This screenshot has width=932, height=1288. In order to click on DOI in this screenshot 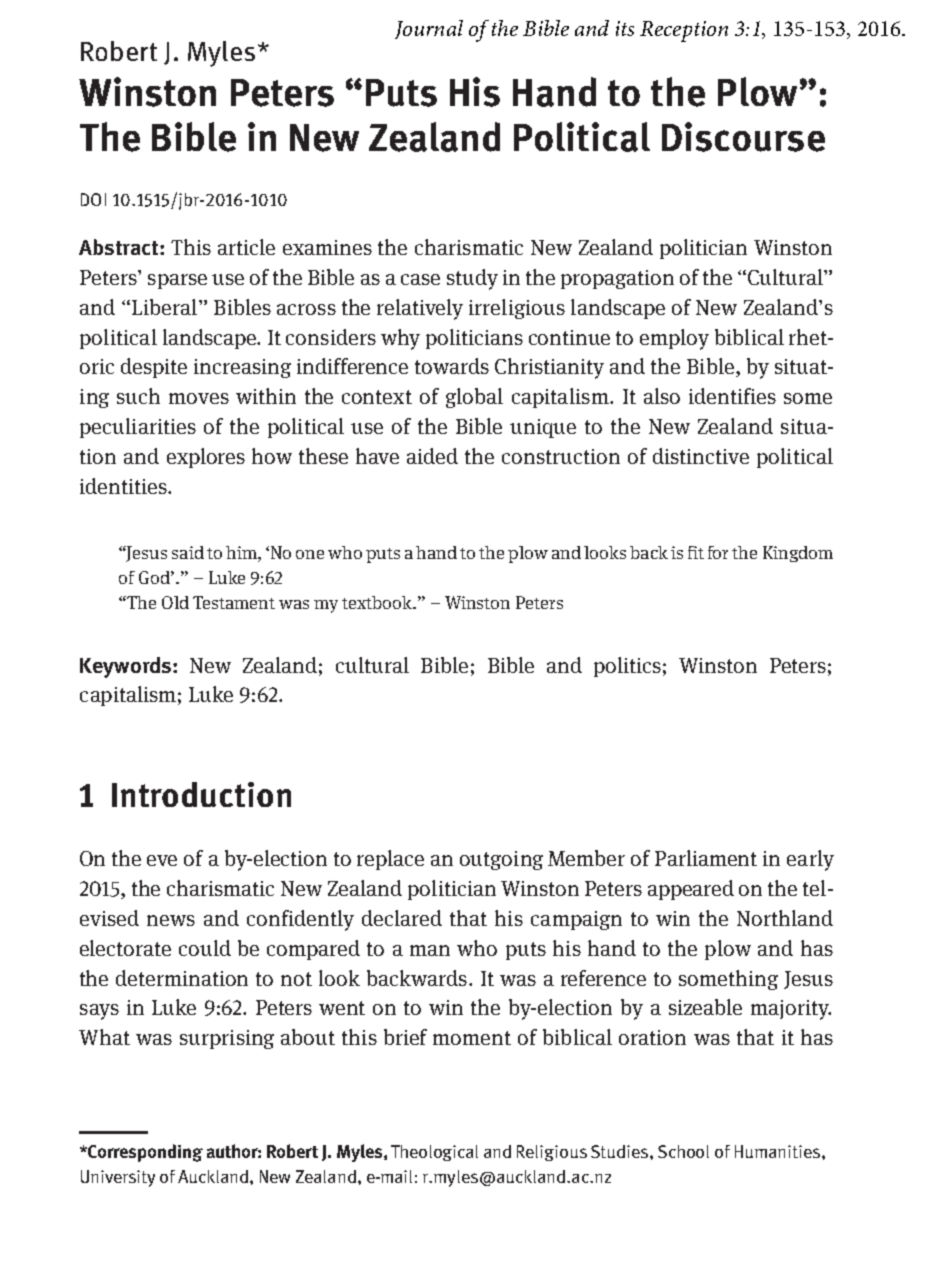, I will do `click(93, 199)`.
